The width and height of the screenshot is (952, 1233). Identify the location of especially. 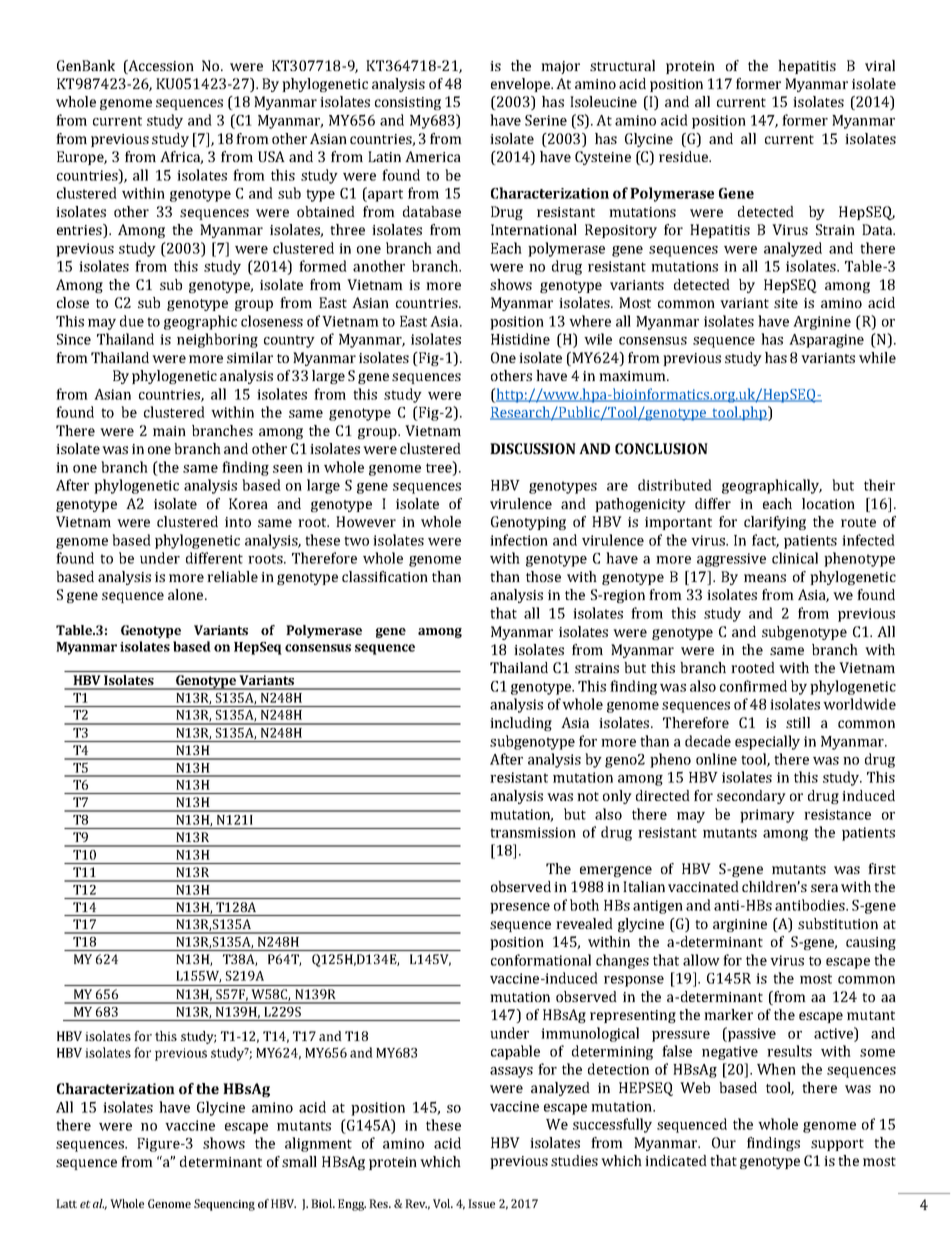
(767, 742).
